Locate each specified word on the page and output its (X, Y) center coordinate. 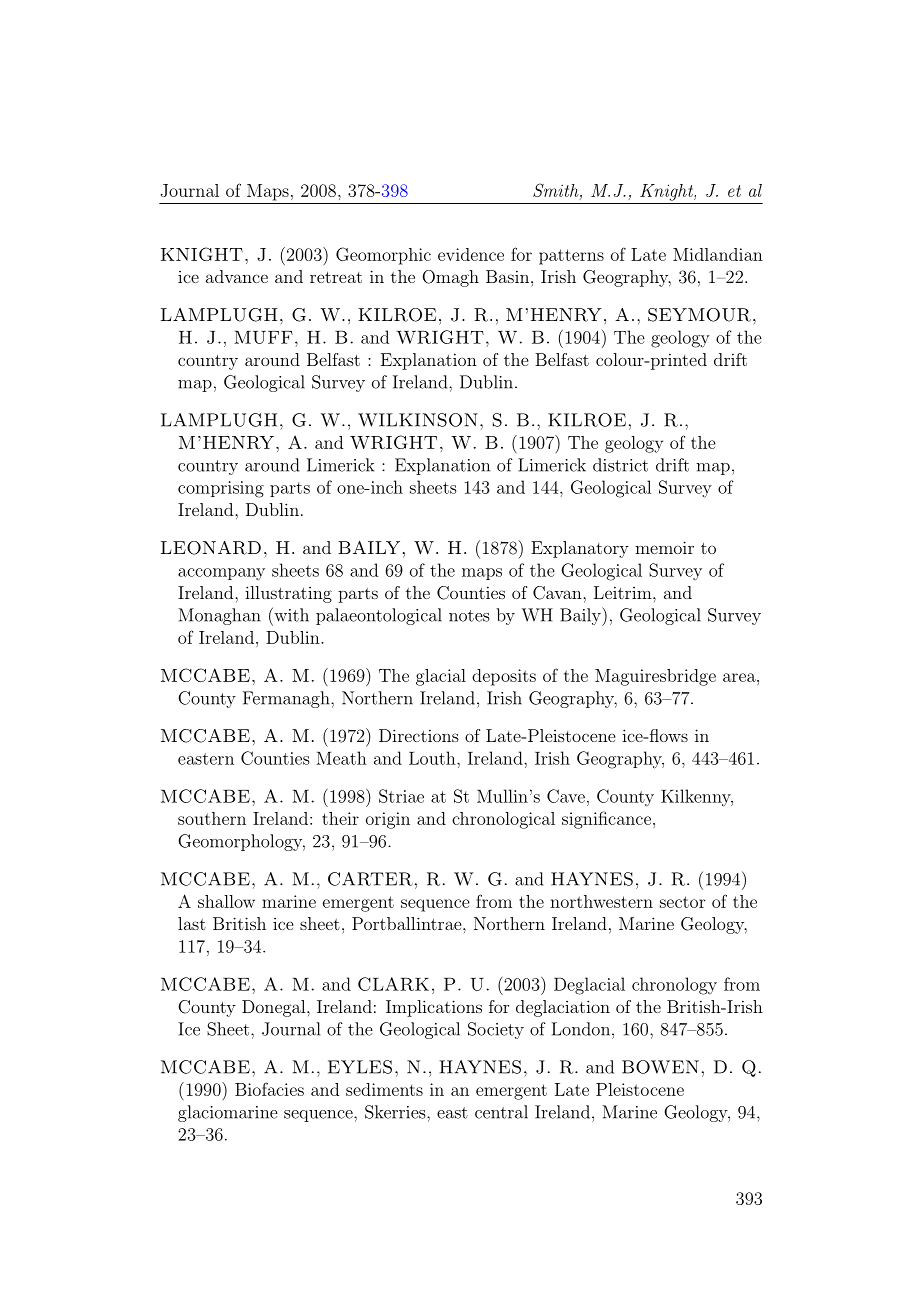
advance (237, 276)
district (620, 465)
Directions (419, 735)
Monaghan (220, 616)
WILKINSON (418, 420)
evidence (471, 254)
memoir (664, 547)
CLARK (393, 984)
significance (606, 820)
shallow (226, 901)
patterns (571, 257)
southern (212, 818)
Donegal (275, 1008)
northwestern (601, 901)
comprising (221, 489)
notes (469, 616)
